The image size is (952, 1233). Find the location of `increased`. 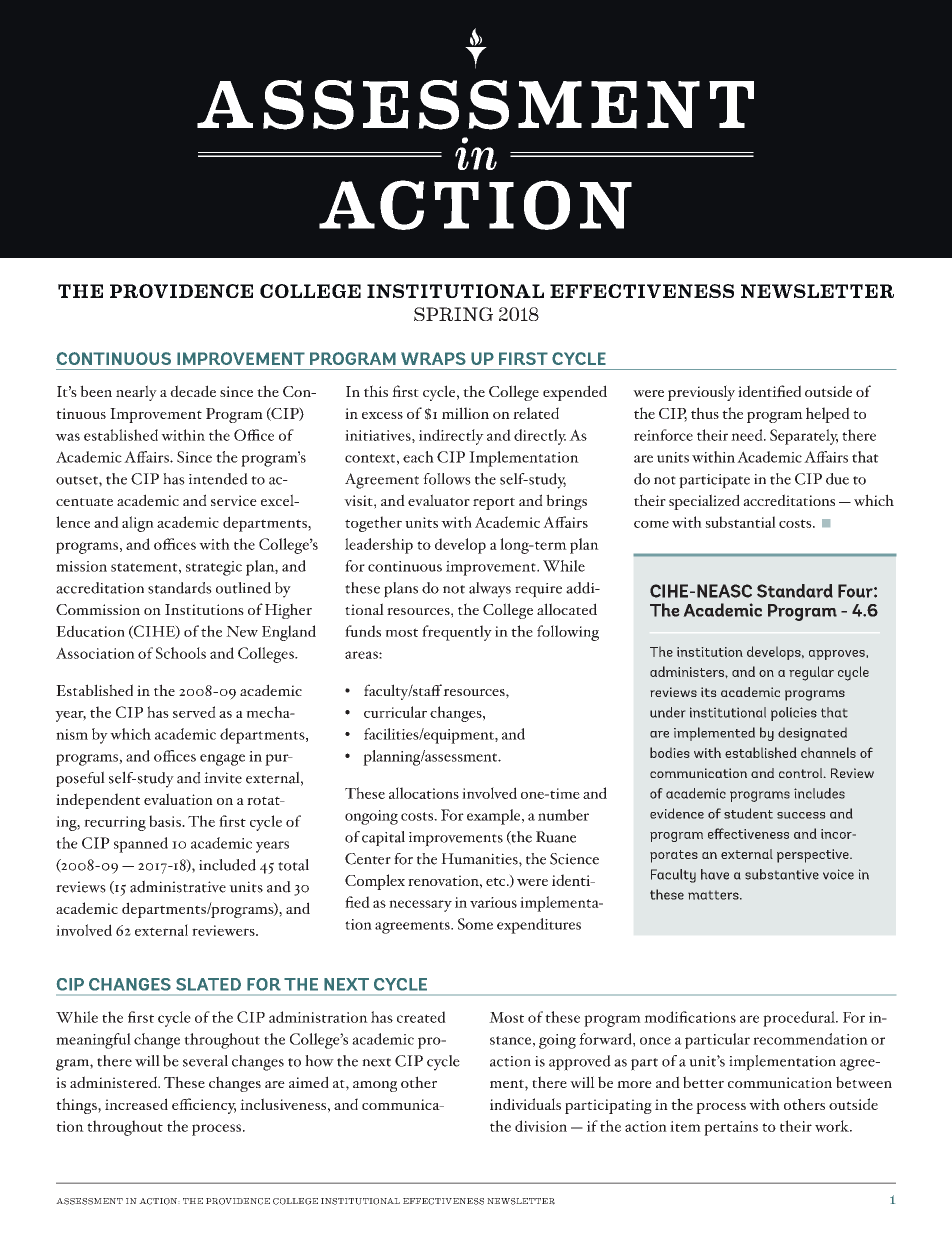

increased is located at coordinates (136, 1104).
